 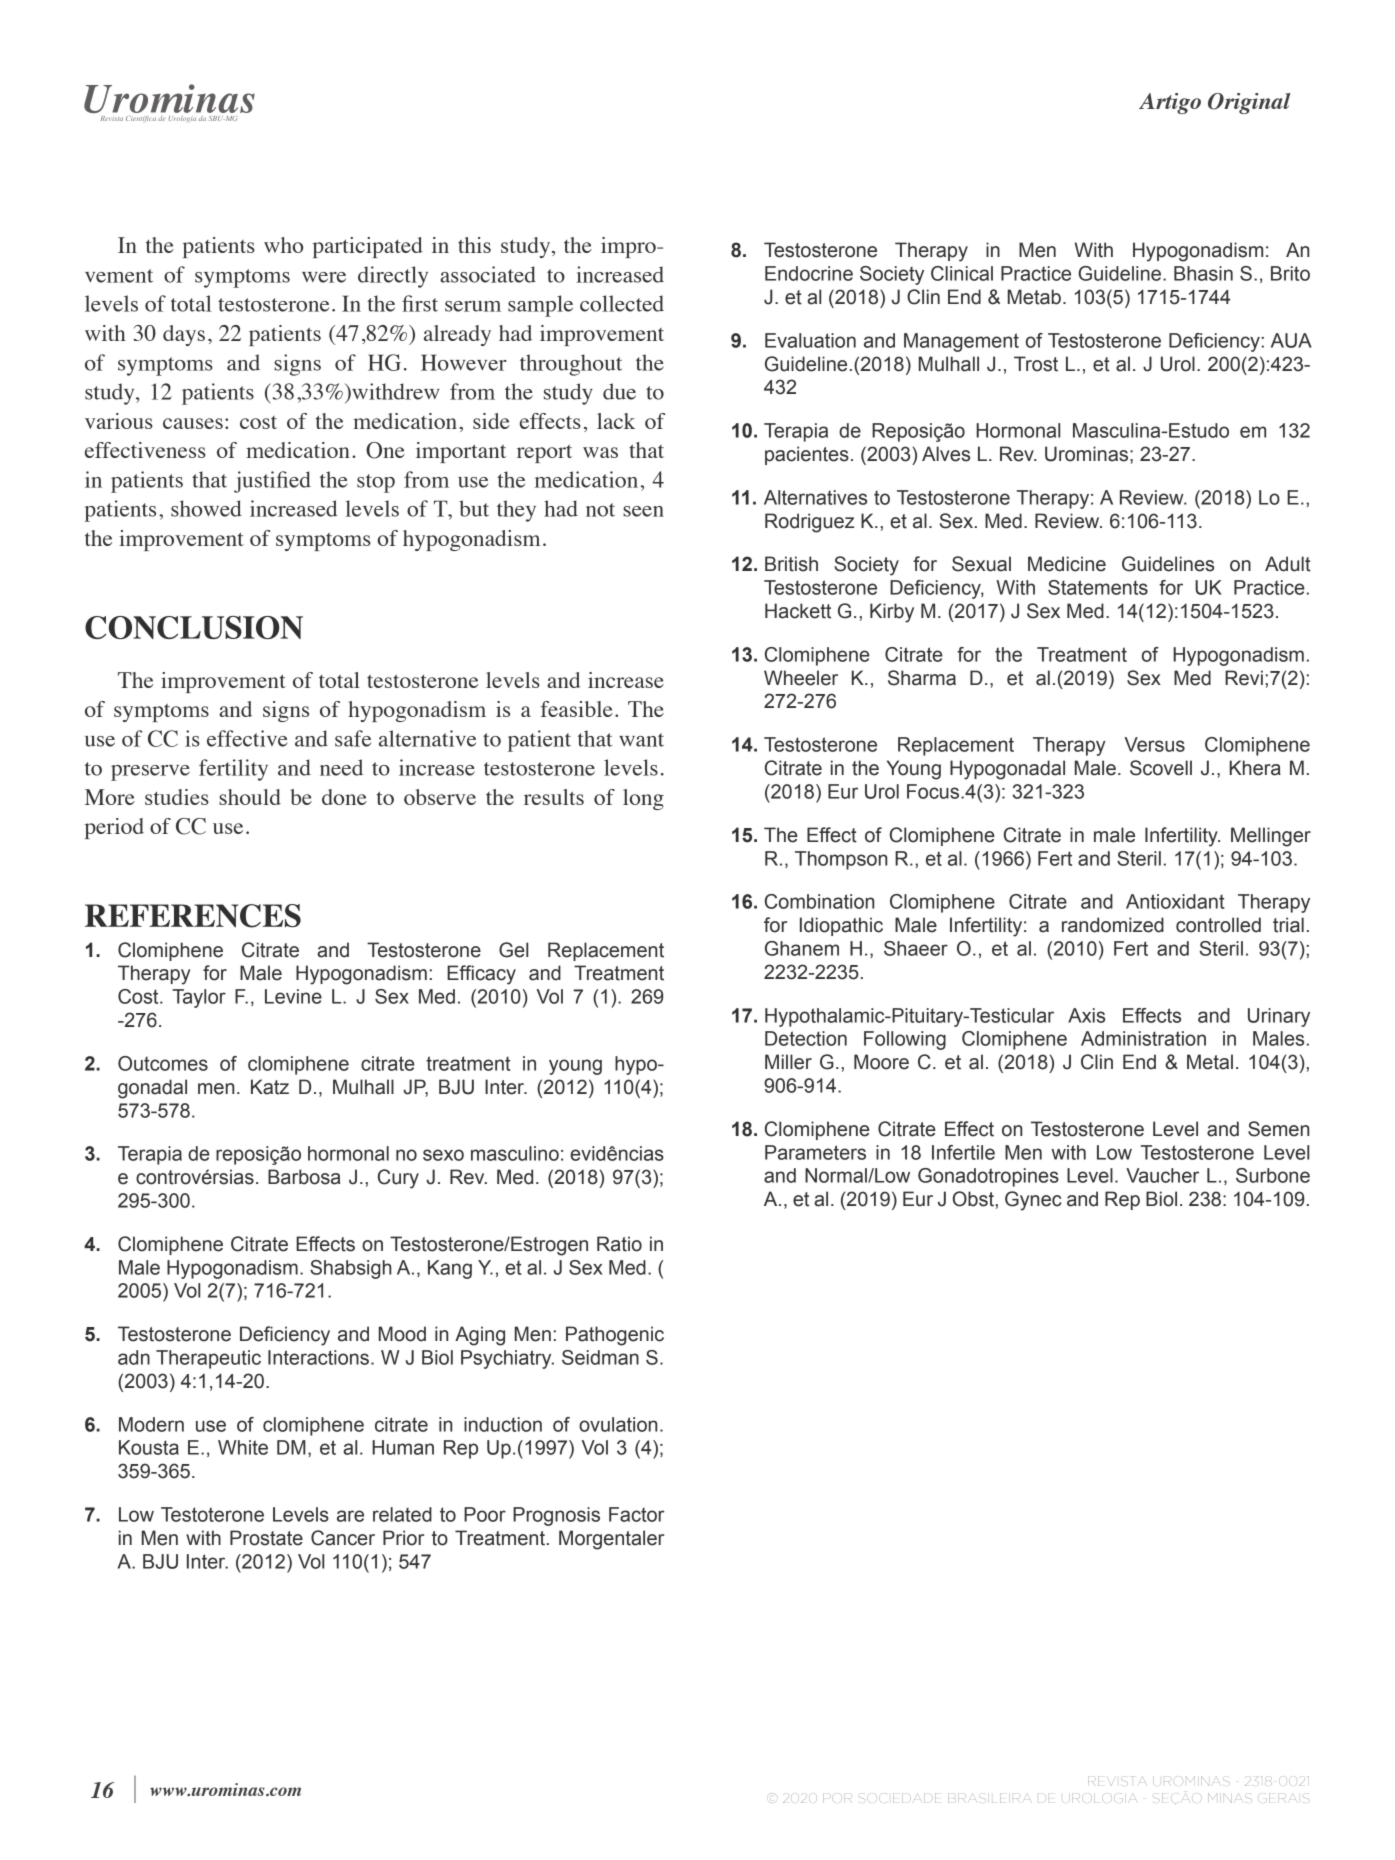 What do you see at coordinates (266, 1538) in the screenshot?
I see `Prostate` at bounding box center [266, 1538].
